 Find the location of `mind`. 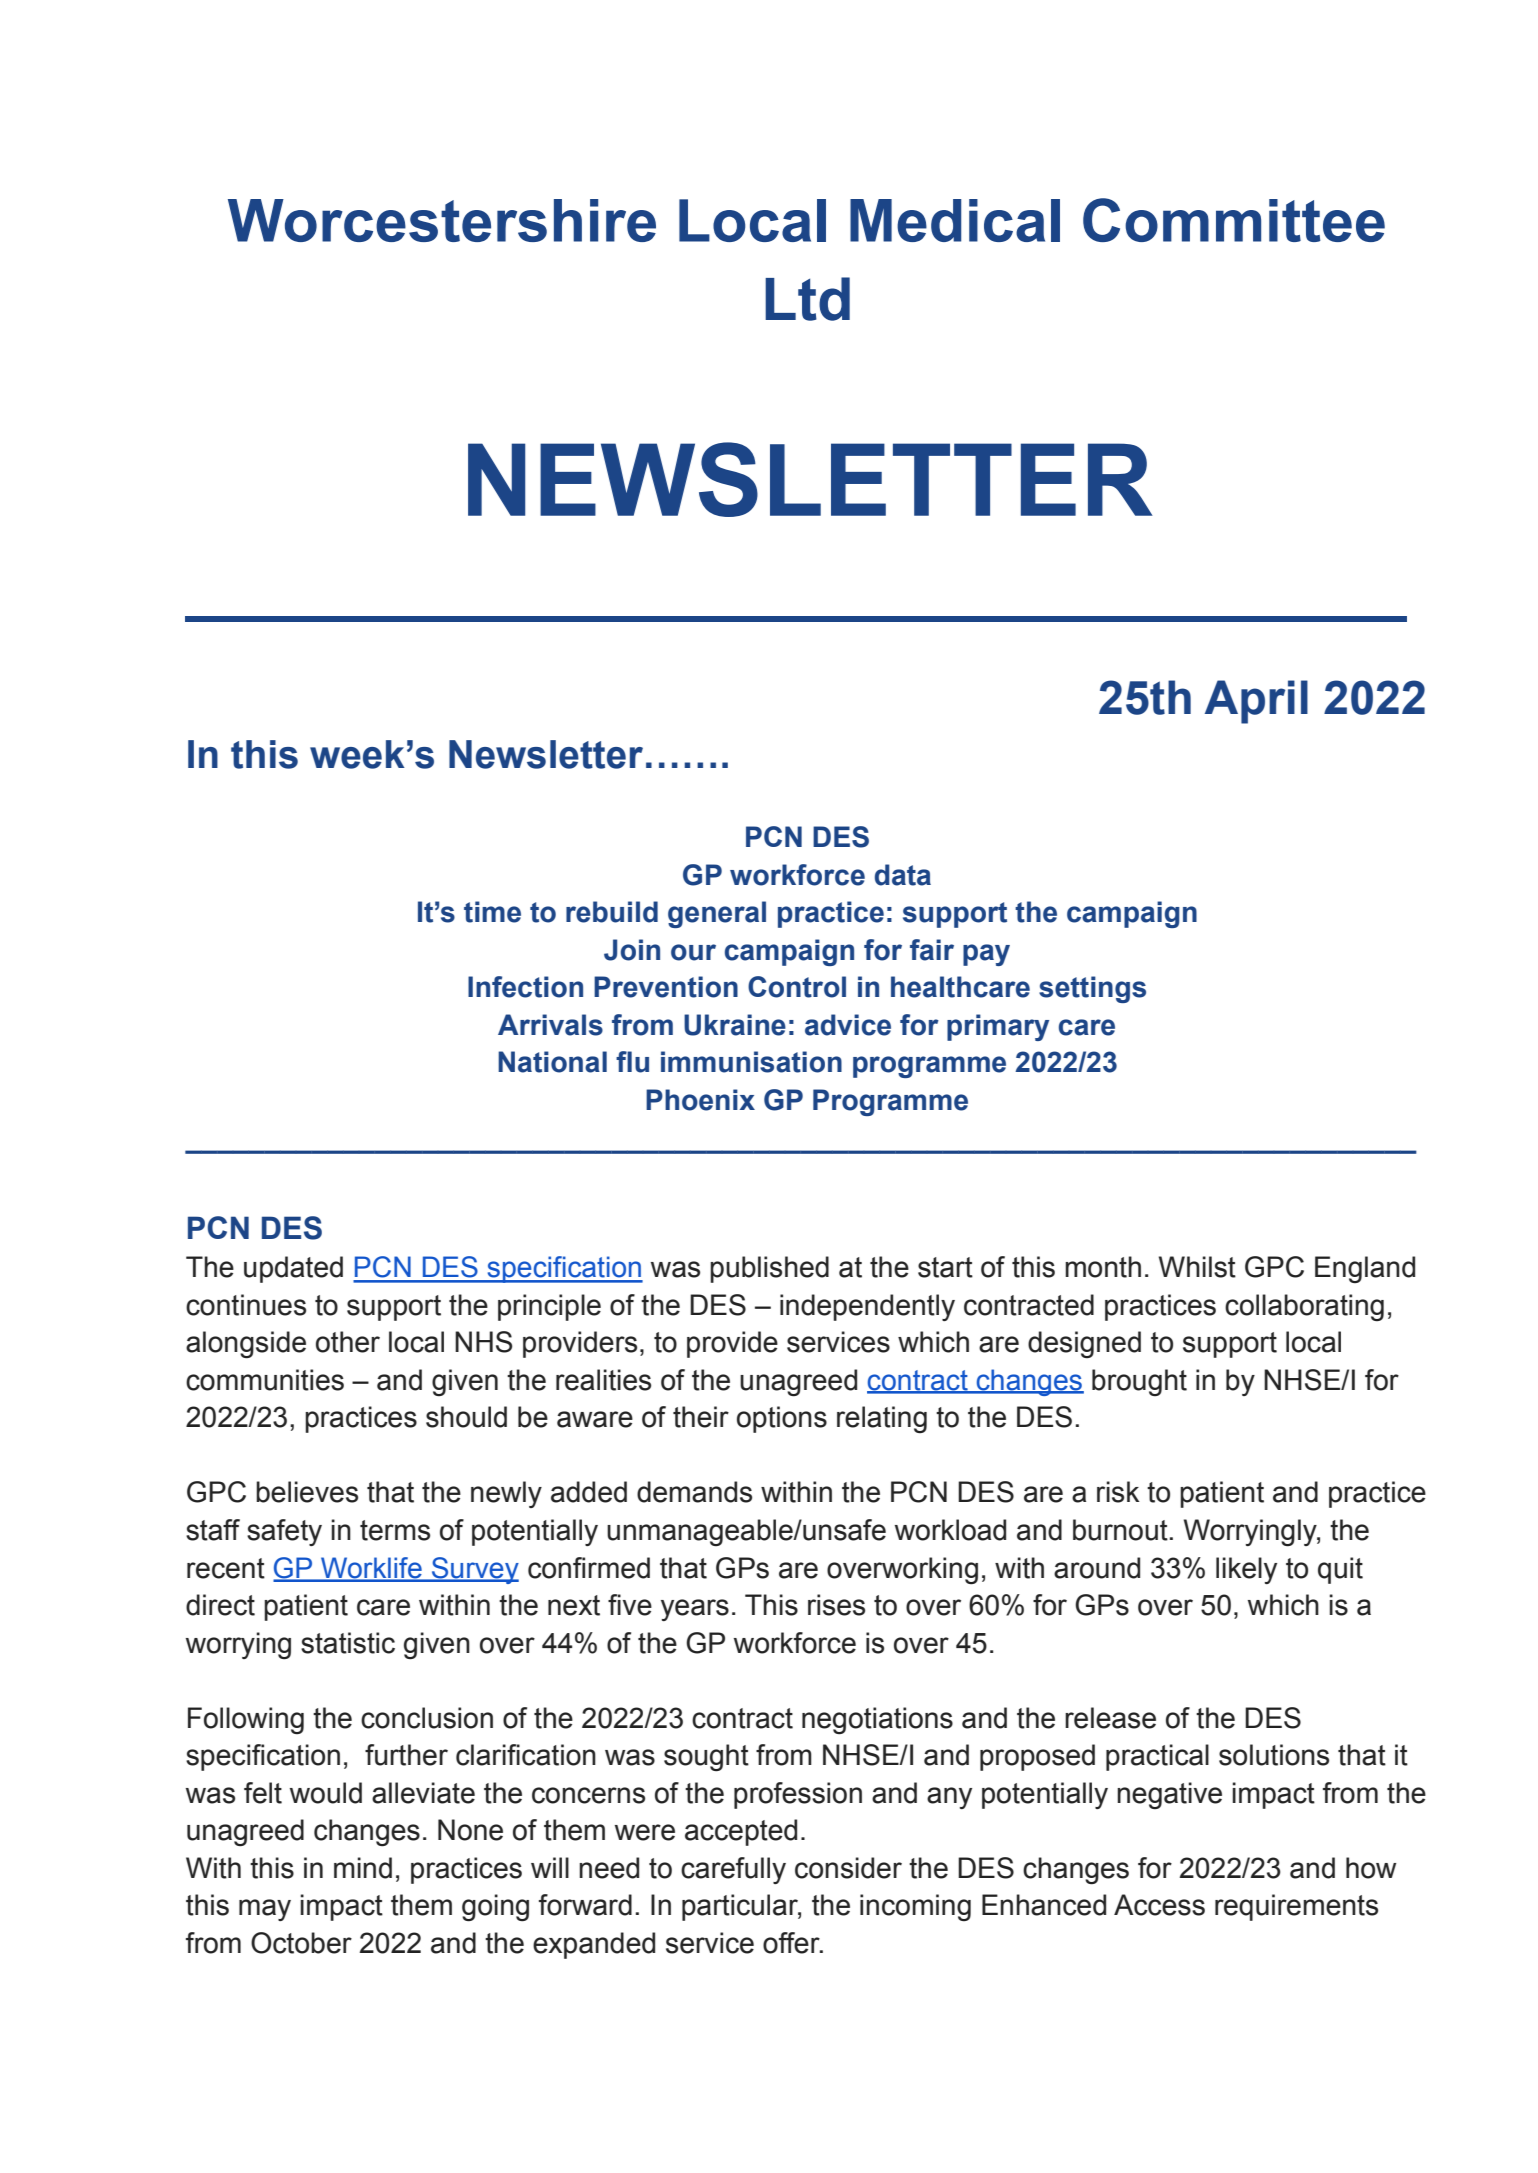

mind is located at coordinates (363, 1868).
